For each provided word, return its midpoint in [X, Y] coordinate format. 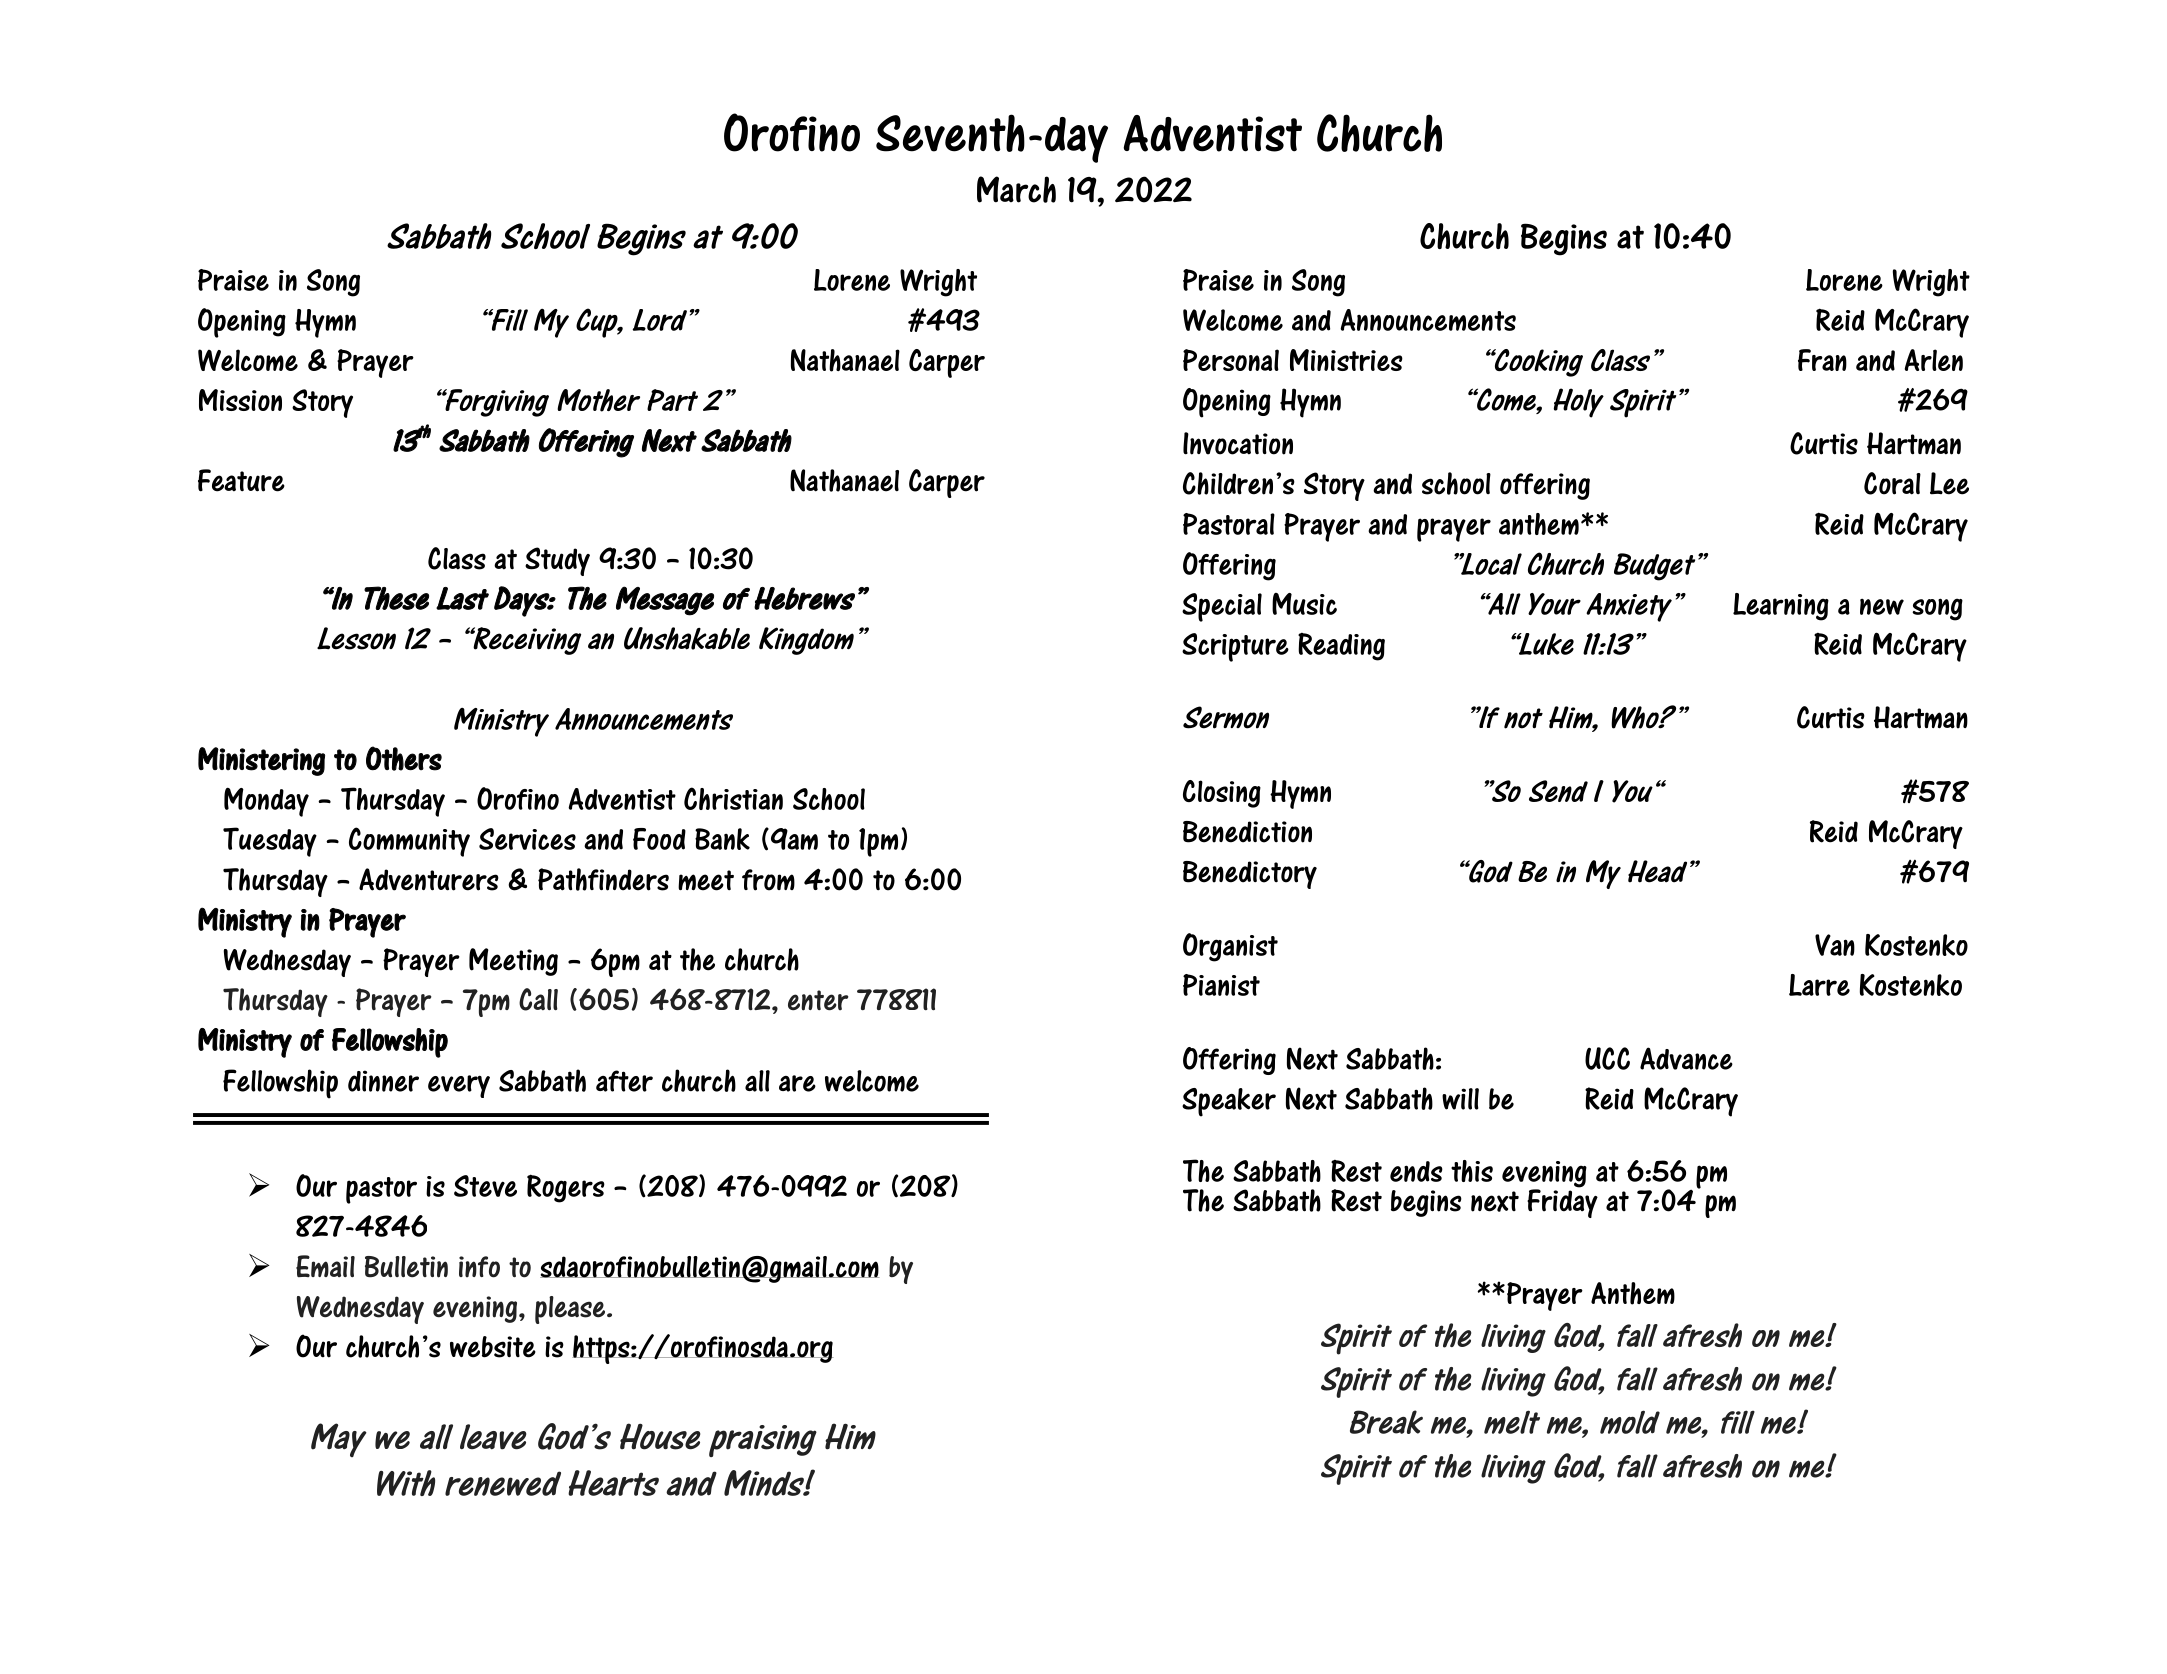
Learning [1781, 607]
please [571, 1310]
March [1016, 189]
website [493, 1347]
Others [404, 758]
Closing [1222, 794]
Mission [240, 400]
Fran [1822, 360]
